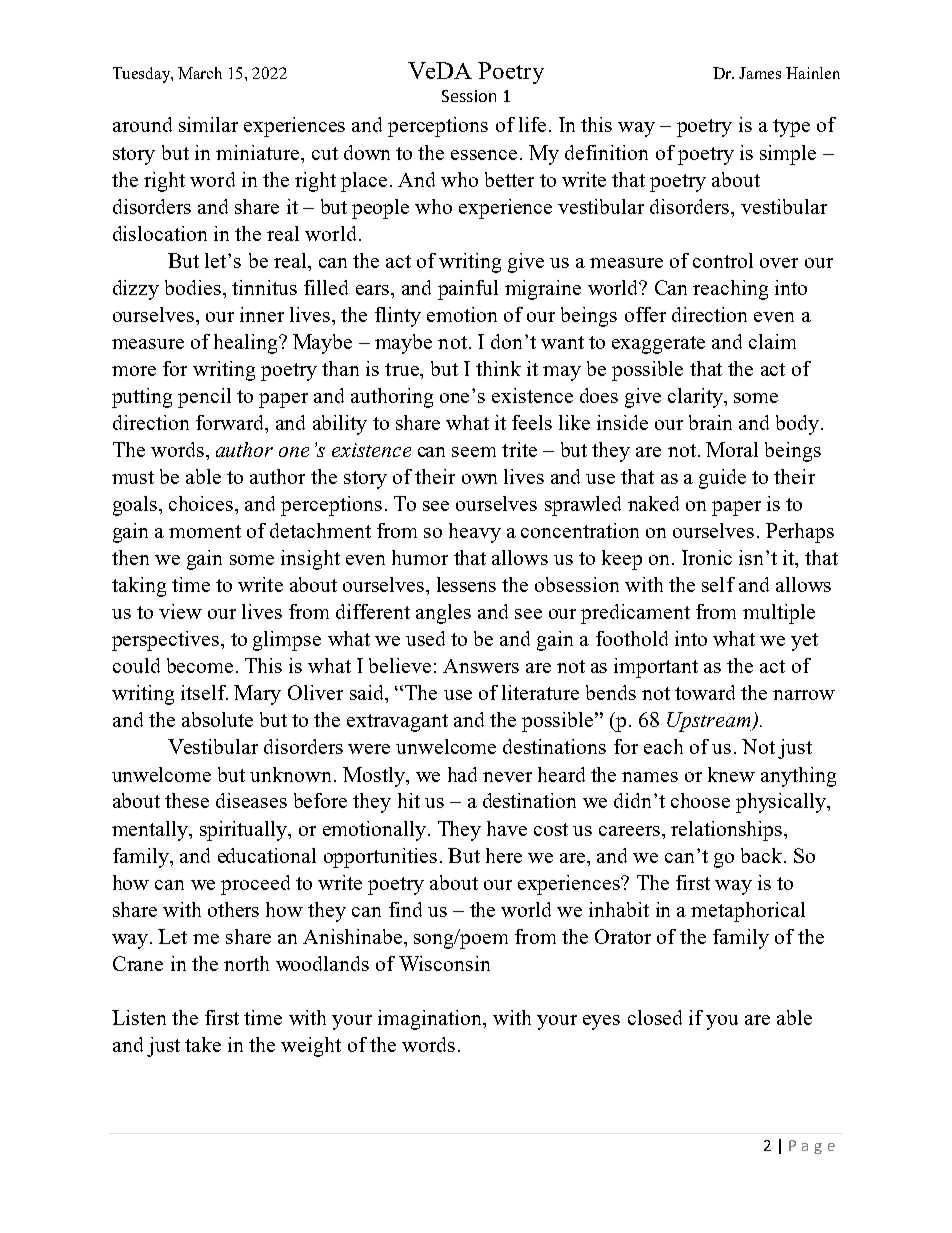  What do you see at coordinates (484, 155) in the image?
I see `essence` at bounding box center [484, 155].
